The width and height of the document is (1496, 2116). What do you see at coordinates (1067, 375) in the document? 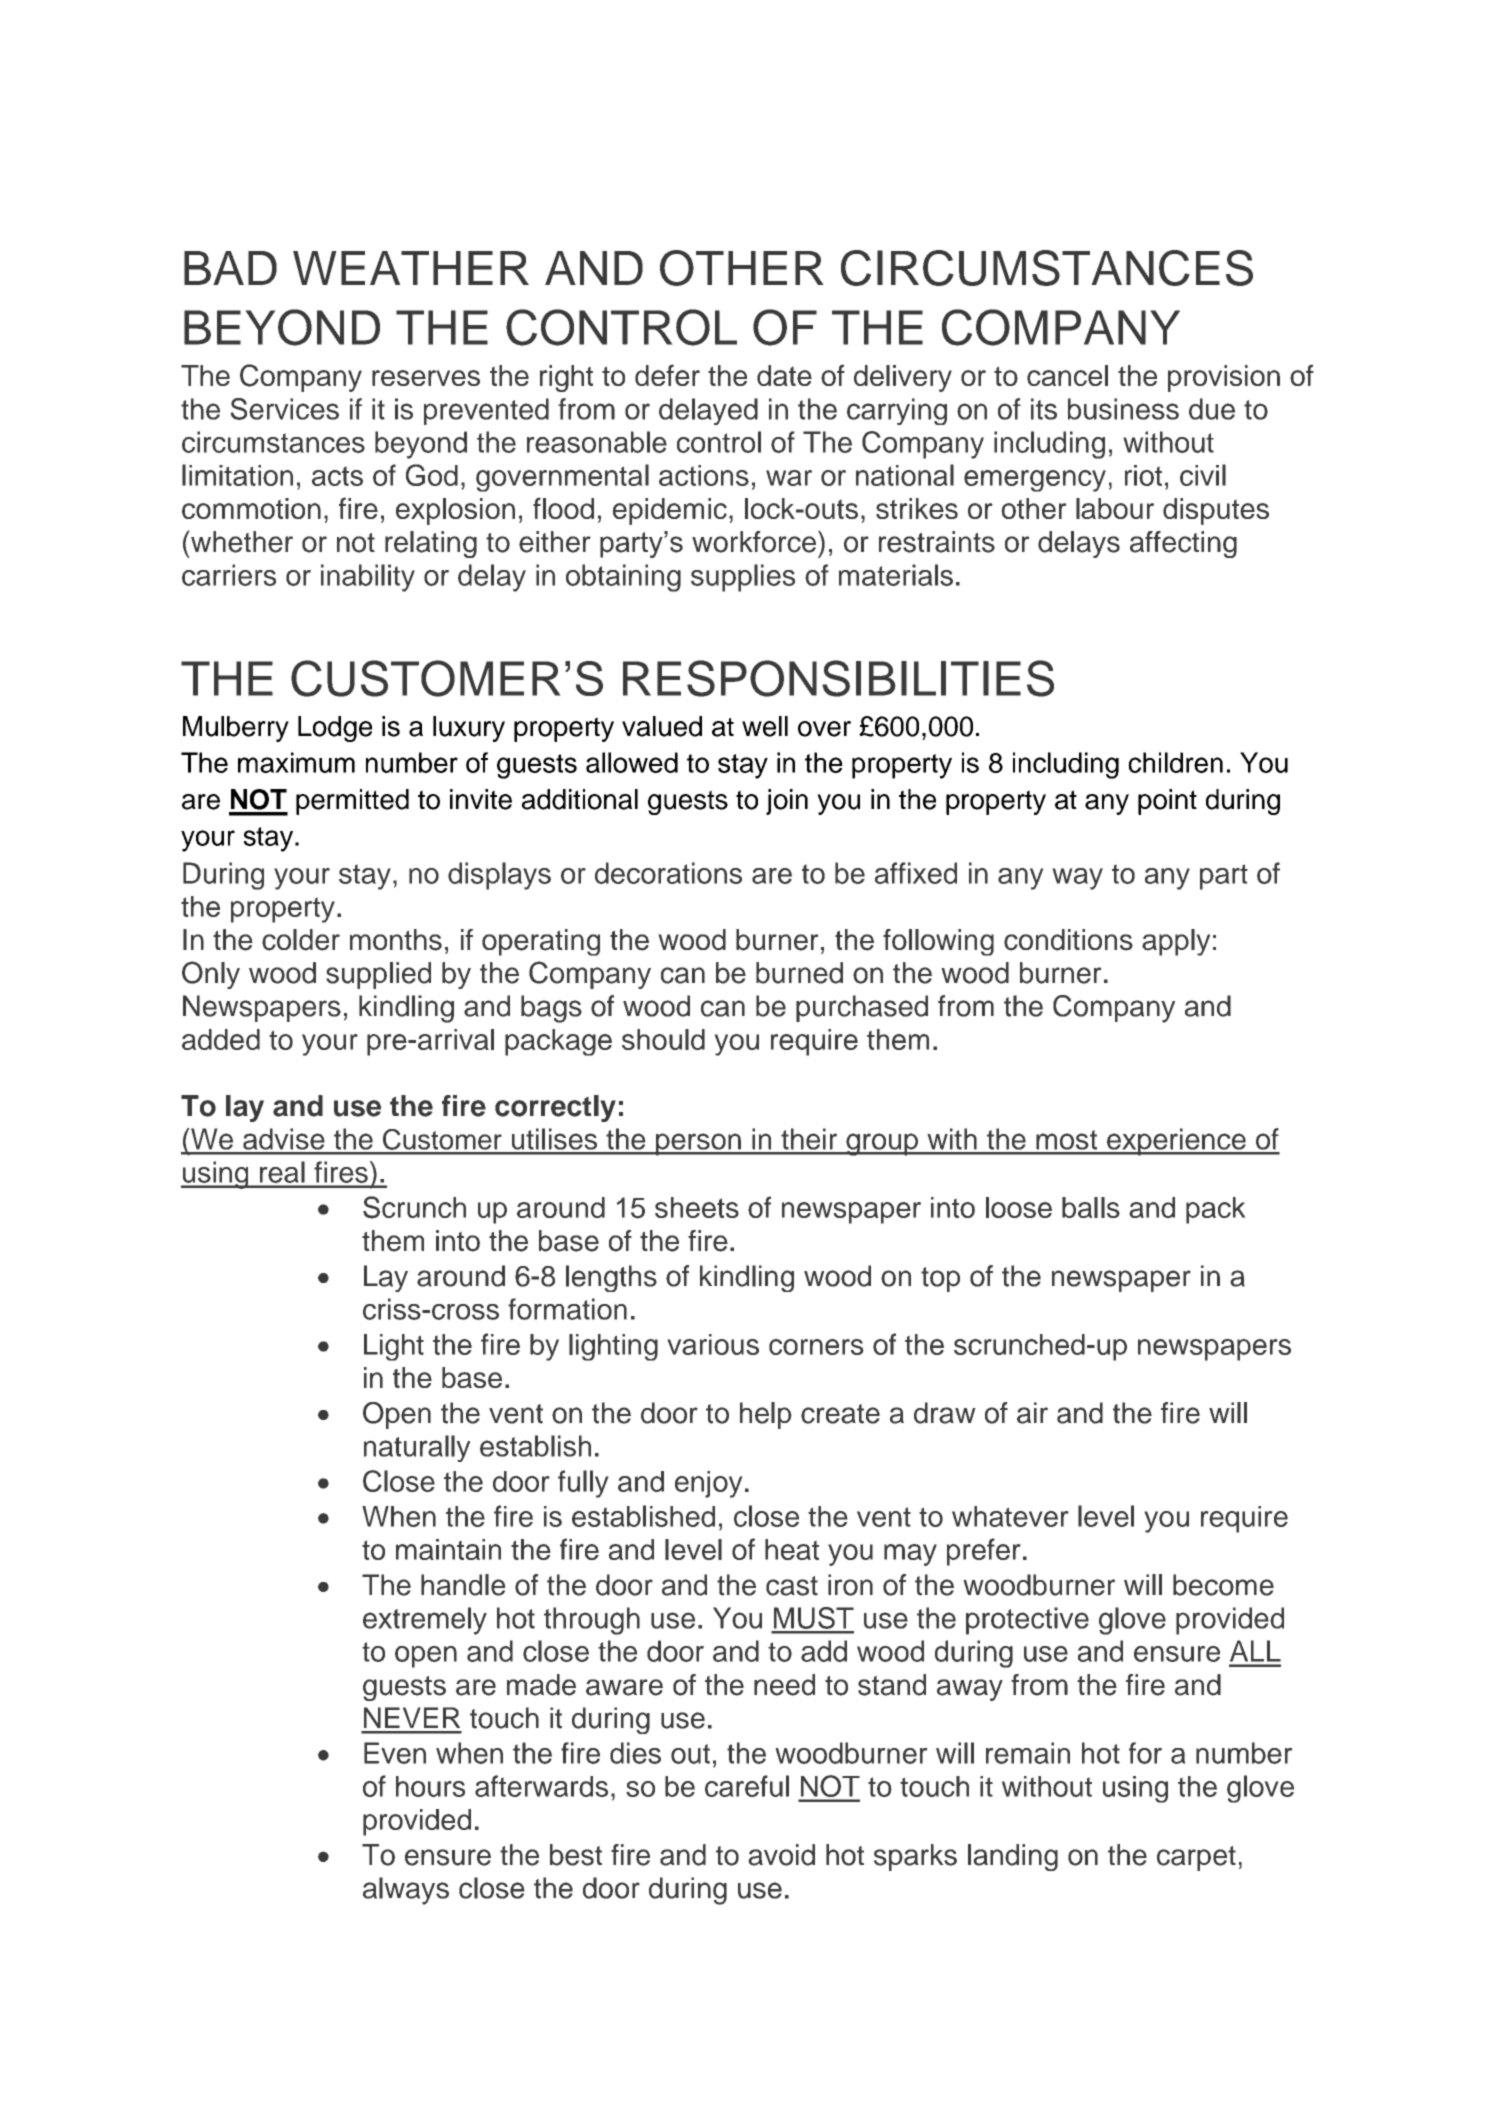
I see `cancel` at bounding box center [1067, 375].
